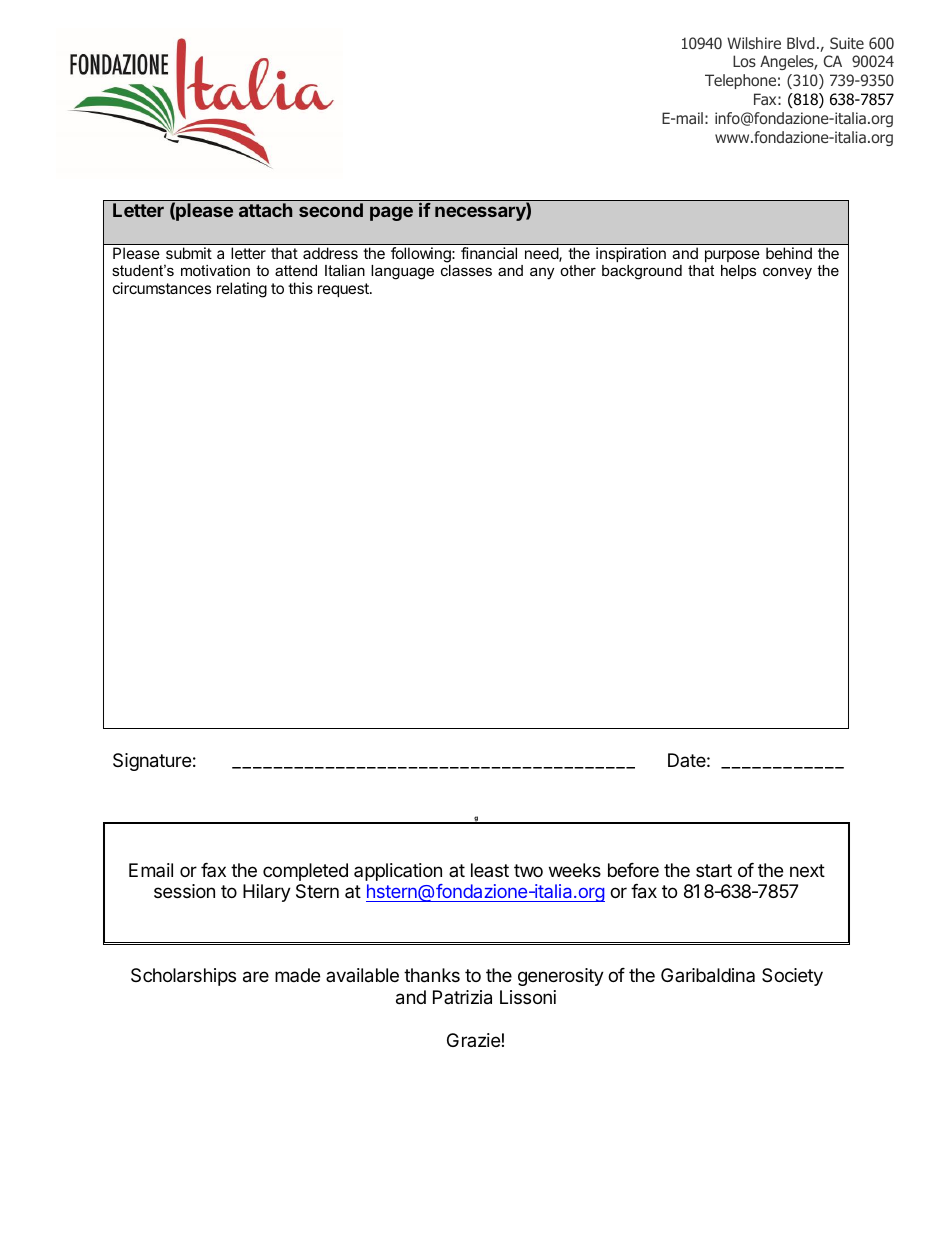  Describe the element at coordinates (391, 213) in the screenshot. I see `page` at that location.
